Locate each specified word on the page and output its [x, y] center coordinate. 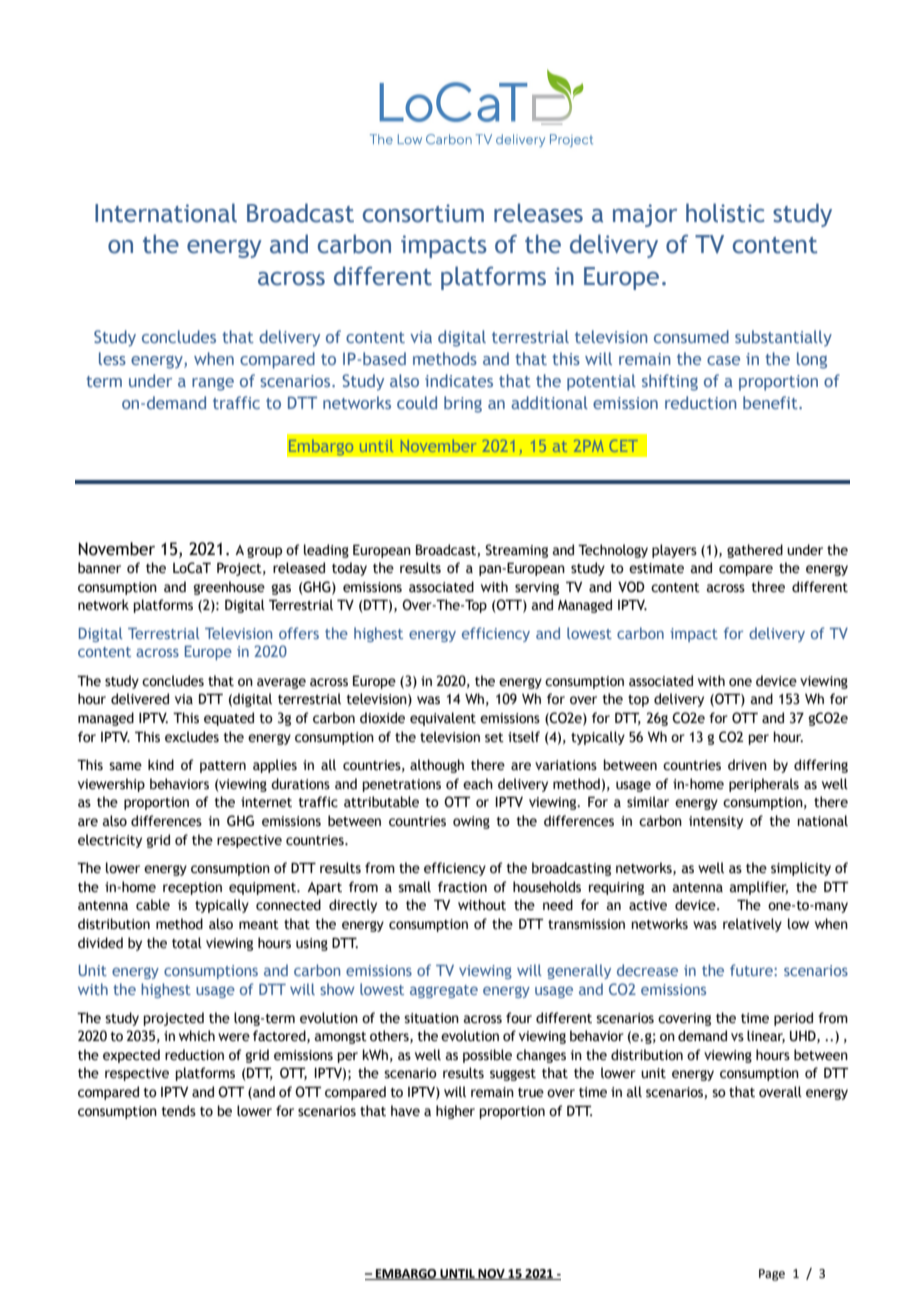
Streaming [516, 551]
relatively [752, 925]
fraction [462, 887]
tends [179, 1111]
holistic [725, 213]
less [112, 358]
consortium [423, 213]
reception [192, 888]
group [264, 552]
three [768, 587]
